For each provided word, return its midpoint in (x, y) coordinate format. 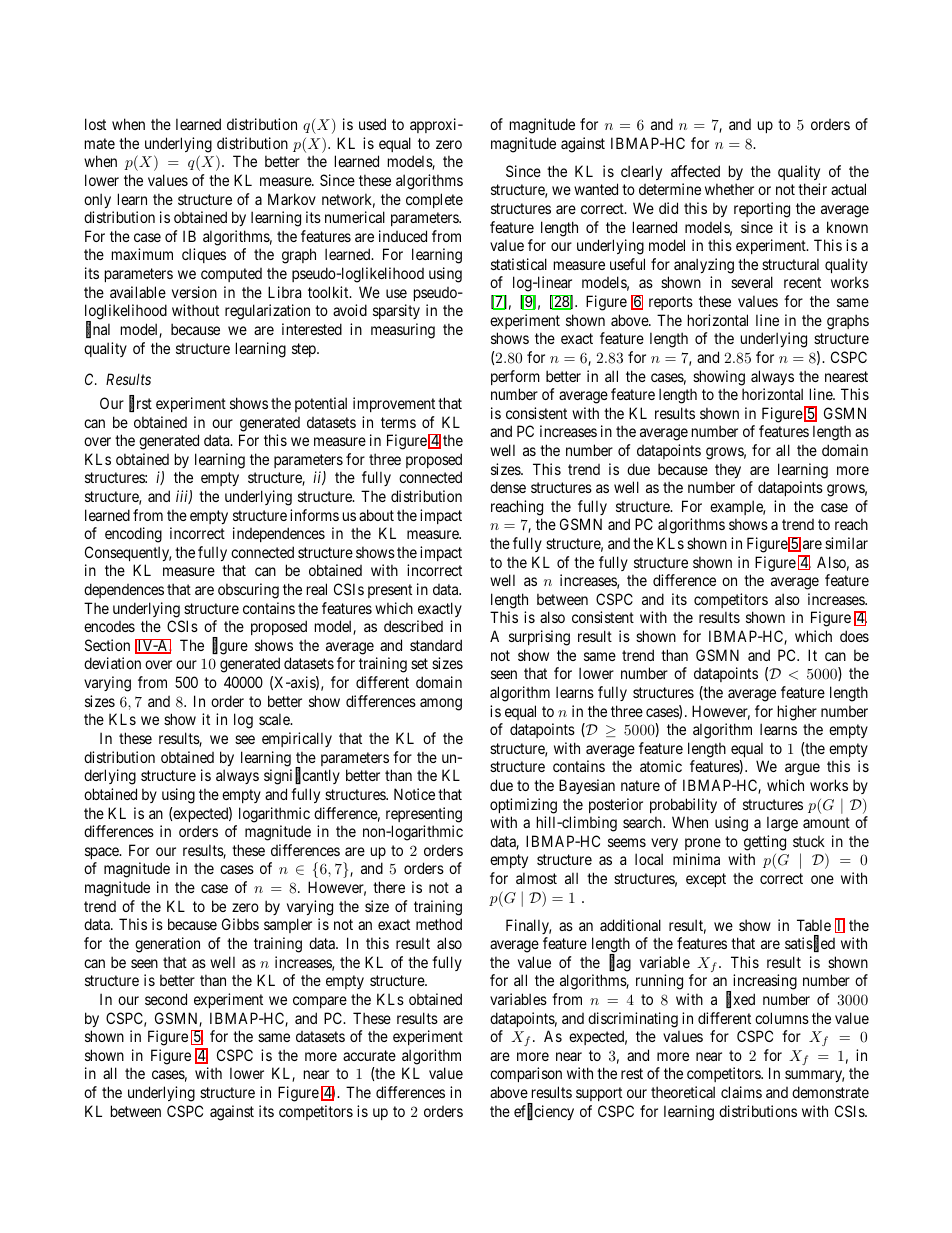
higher (797, 713)
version (194, 292)
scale (275, 719)
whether (729, 189)
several (752, 282)
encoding (133, 535)
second (166, 999)
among (441, 704)
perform (515, 377)
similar (846, 543)
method (439, 924)
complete (434, 200)
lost (95, 124)
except (706, 880)
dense (508, 487)
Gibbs (240, 924)
